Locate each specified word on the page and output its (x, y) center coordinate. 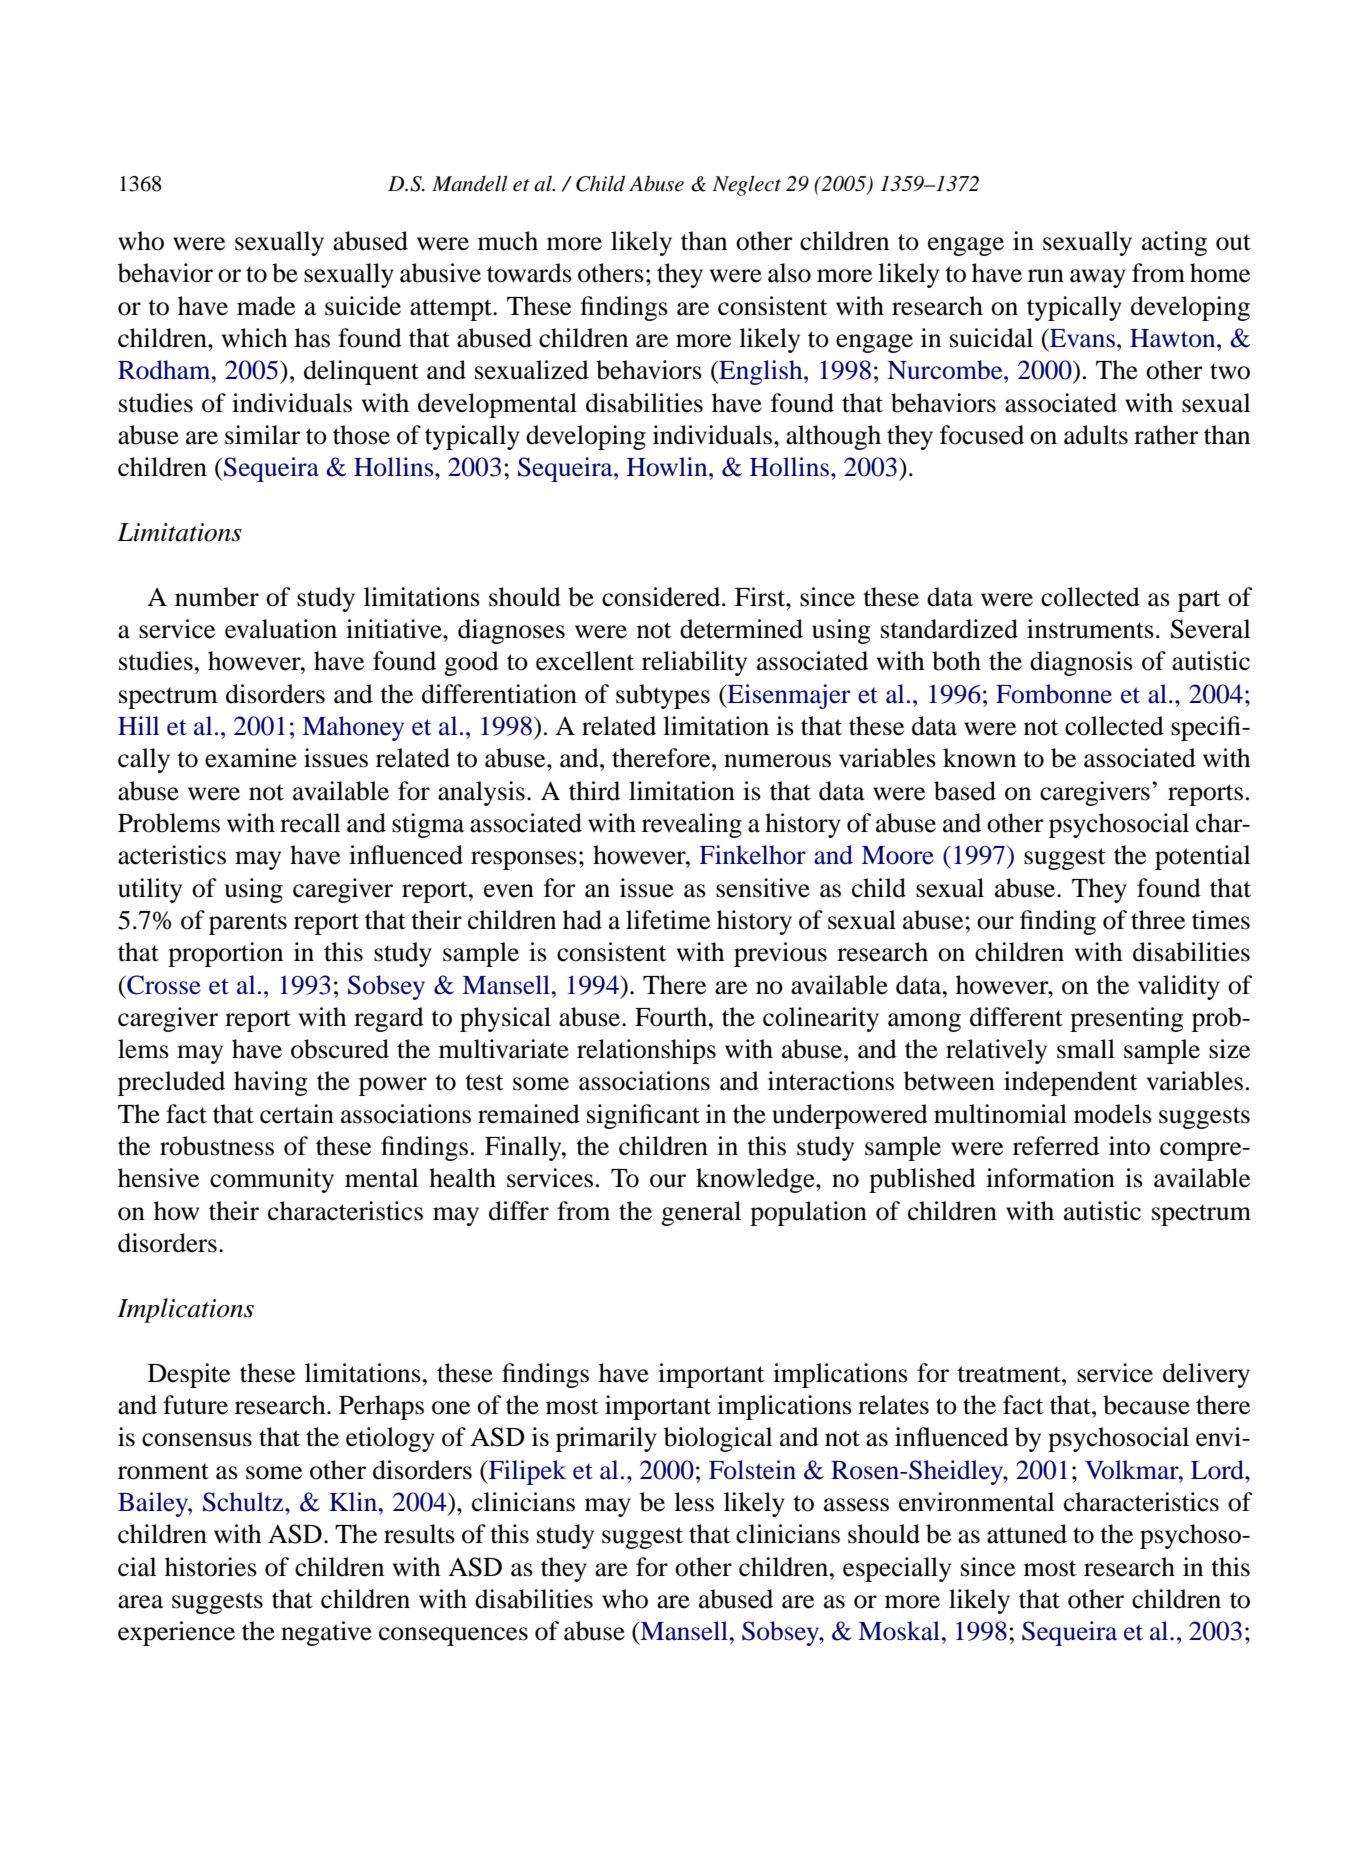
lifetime (668, 920)
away (1098, 278)
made (266, 306)
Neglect (746, 186)
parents (248, 924)
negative (326, 1633)
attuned (1027, 1534)
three (1158, 920)
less (694, 1502)
